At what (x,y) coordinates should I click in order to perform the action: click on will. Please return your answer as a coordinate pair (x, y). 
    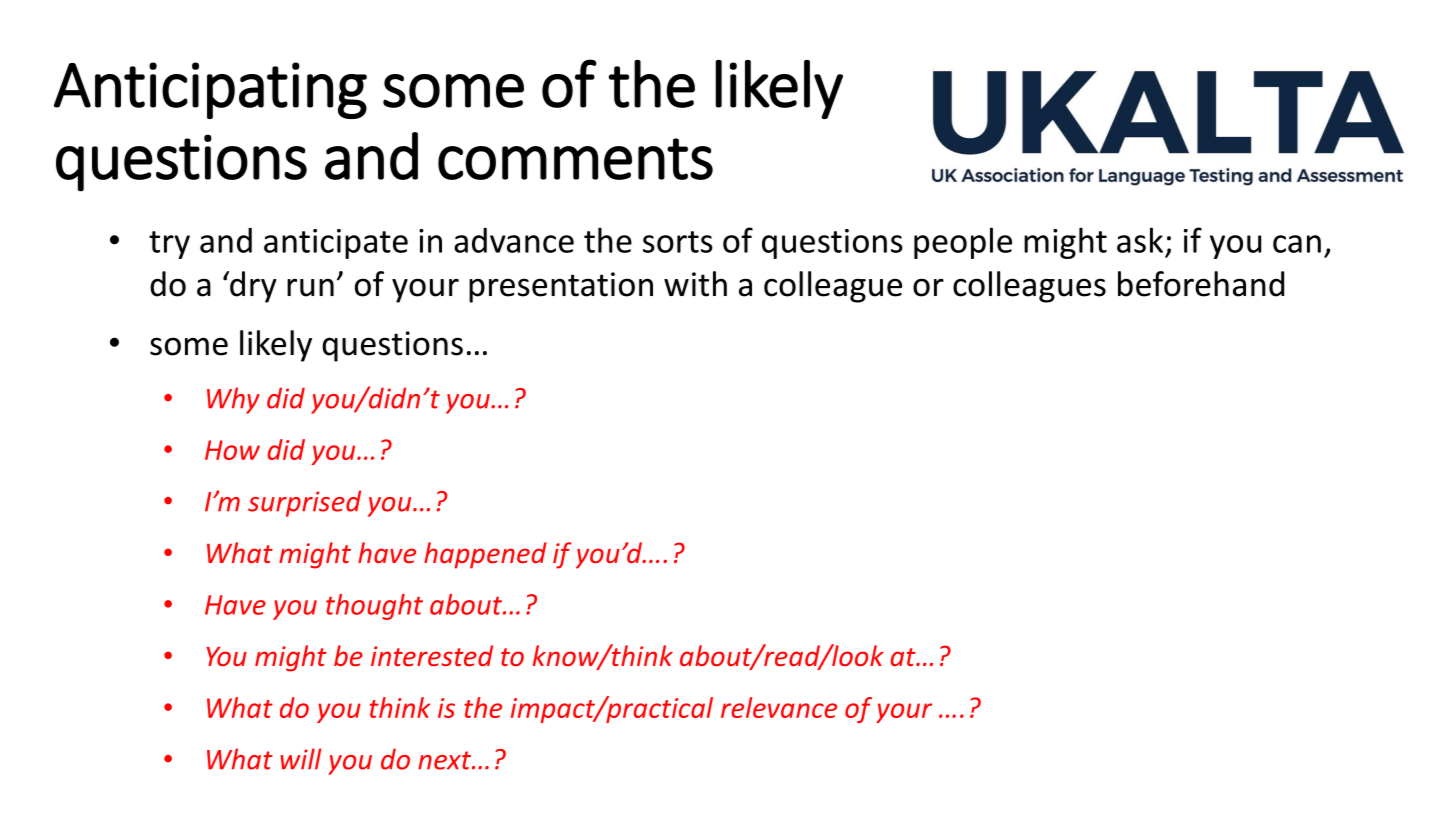
    Looking at the image, I should click on (300, 759).
